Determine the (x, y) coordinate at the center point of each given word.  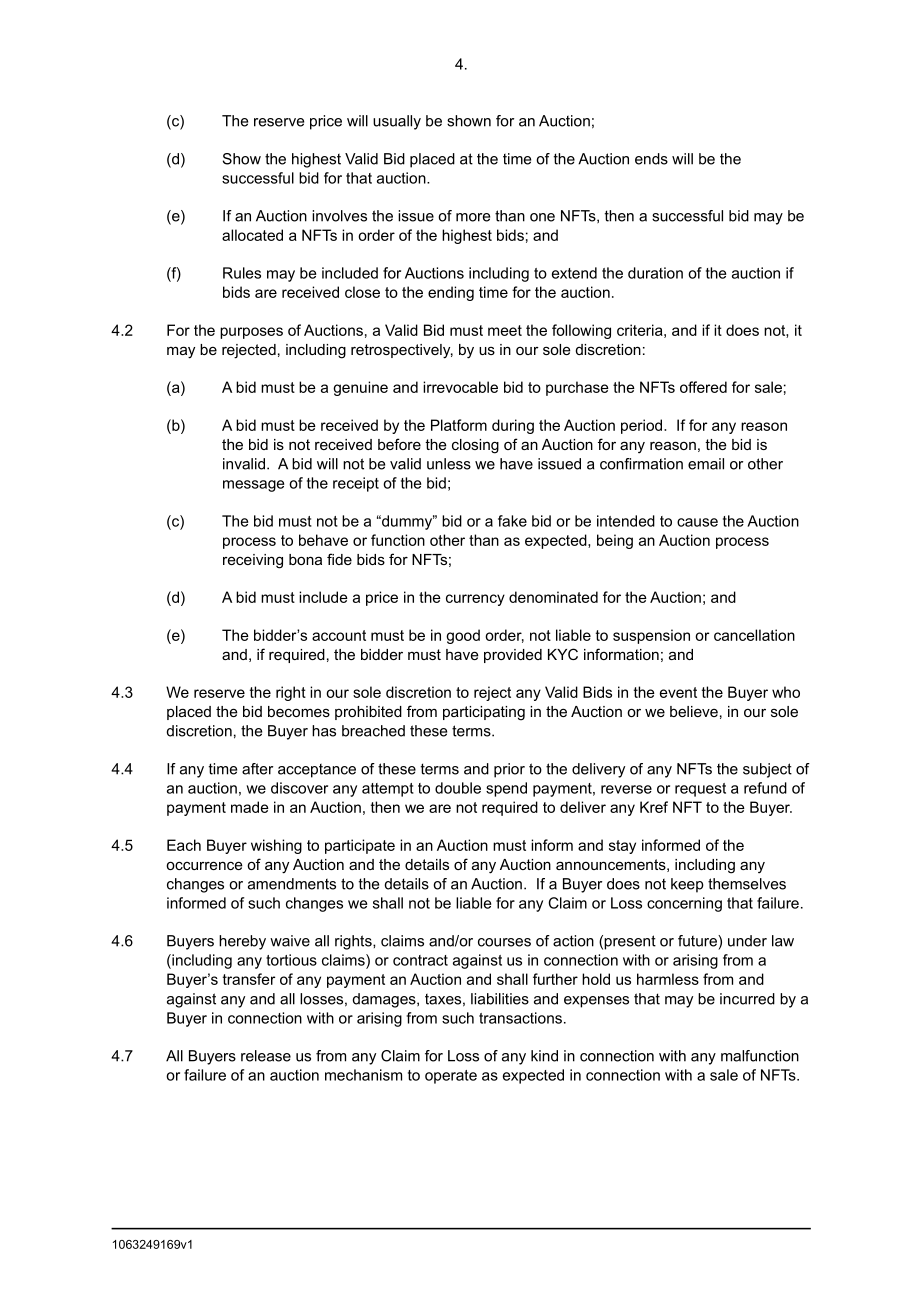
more (473, 217)
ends (651, 159)
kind (544, 1056)
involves (339, 216)
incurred (747, 999)
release (266, 1056)
